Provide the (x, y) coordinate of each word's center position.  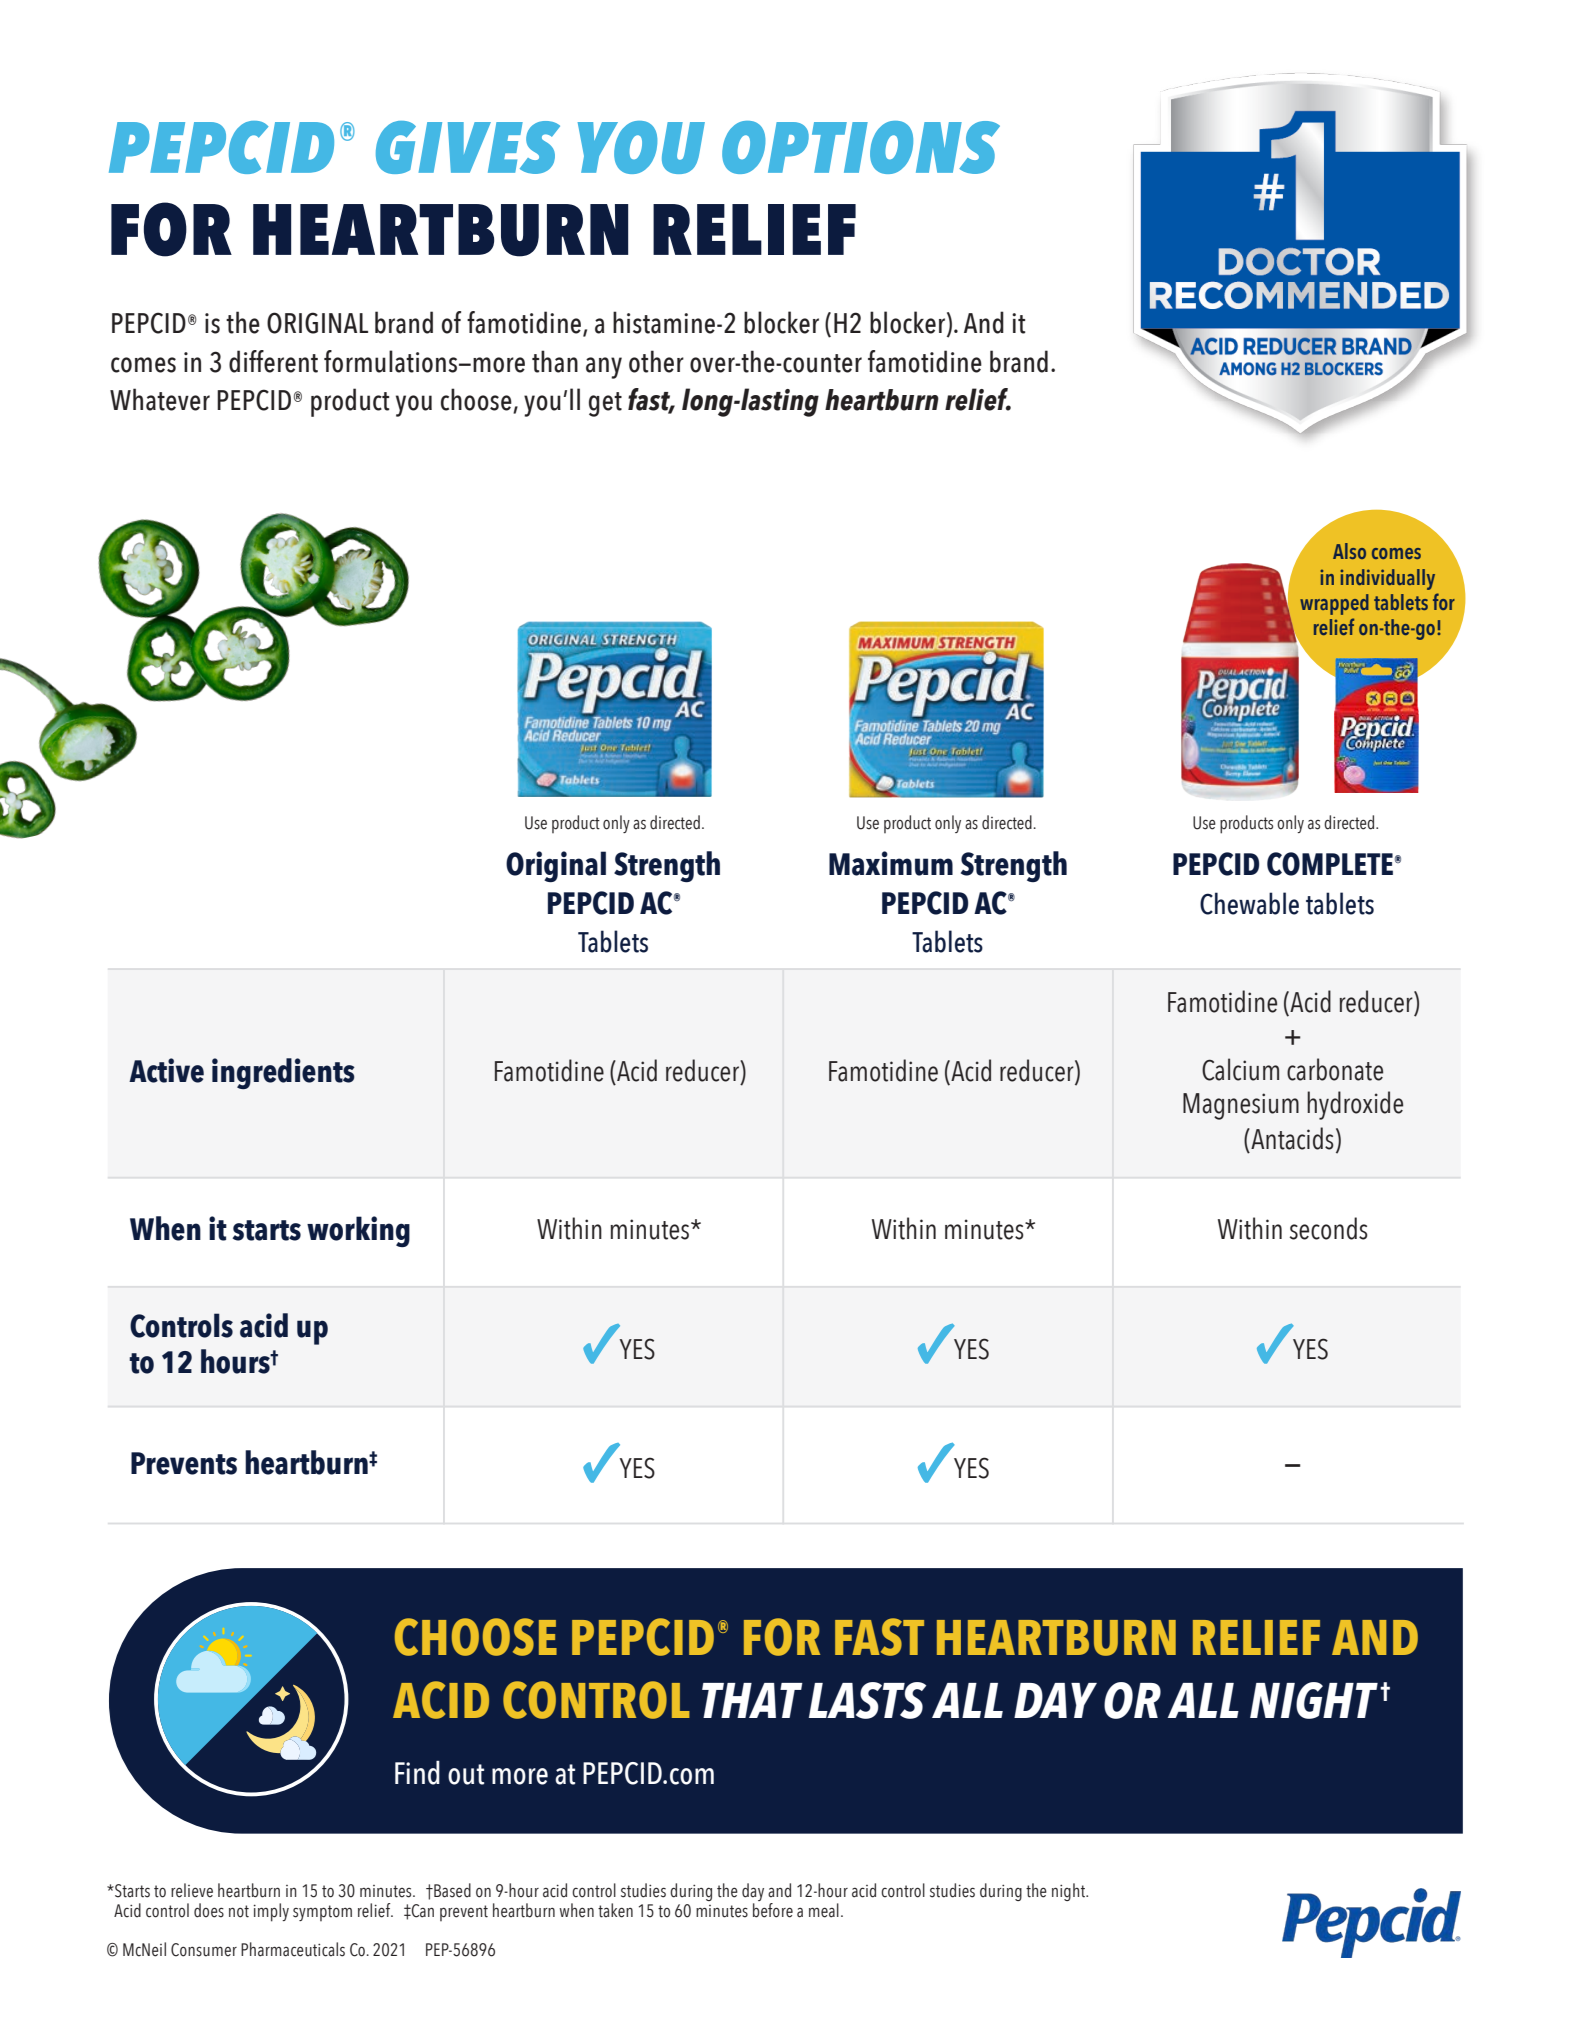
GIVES (468, 147)
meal (824, 1910)
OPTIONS (861, 147)
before (773, 1910)
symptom (322, 1913)
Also (1349, 551)
